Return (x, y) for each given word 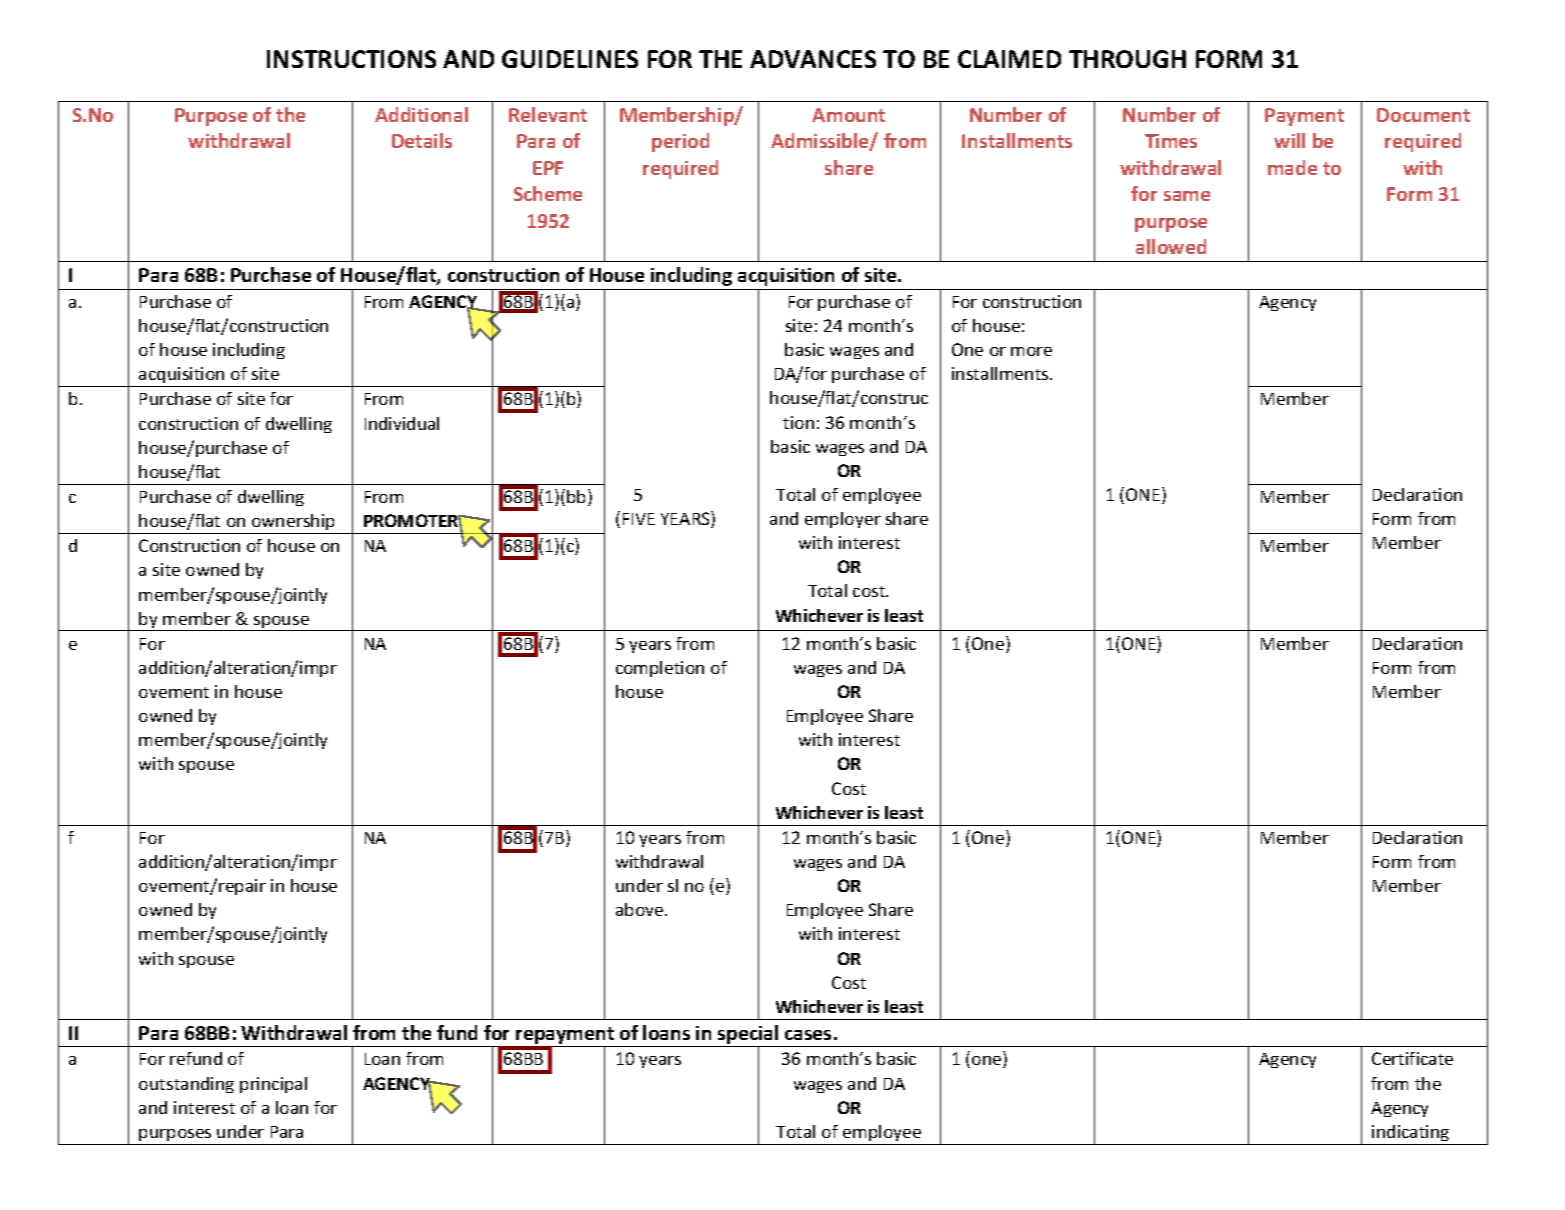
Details (422, 140)
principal (273, 1085)
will (1289, 140)
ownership (293, 522)
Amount (848, 115)
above (641, 909)
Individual (402, 423)
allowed (1171, 246)
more (1031, 351)
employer (843, 520)
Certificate (1412, 1058)
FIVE (639, 519)
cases (808, 1035)
